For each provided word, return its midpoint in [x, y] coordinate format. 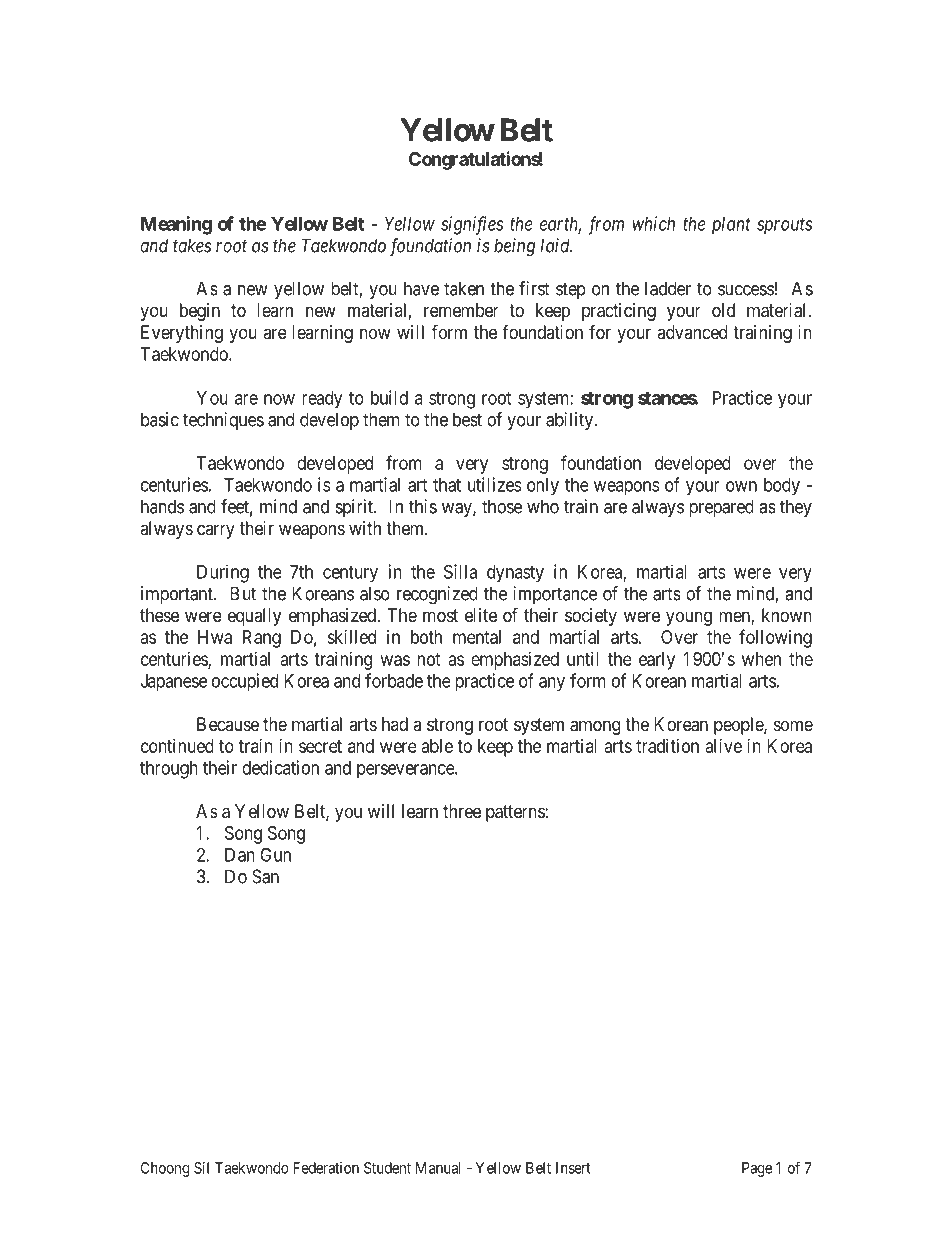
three [462, 811]
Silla [460, 571]
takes [192, 245]
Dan [240, 855]
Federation [326, 1168]
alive [724, 746]
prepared [721, 508]
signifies [472, 225]
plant [731, 226]
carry [216, 531]
